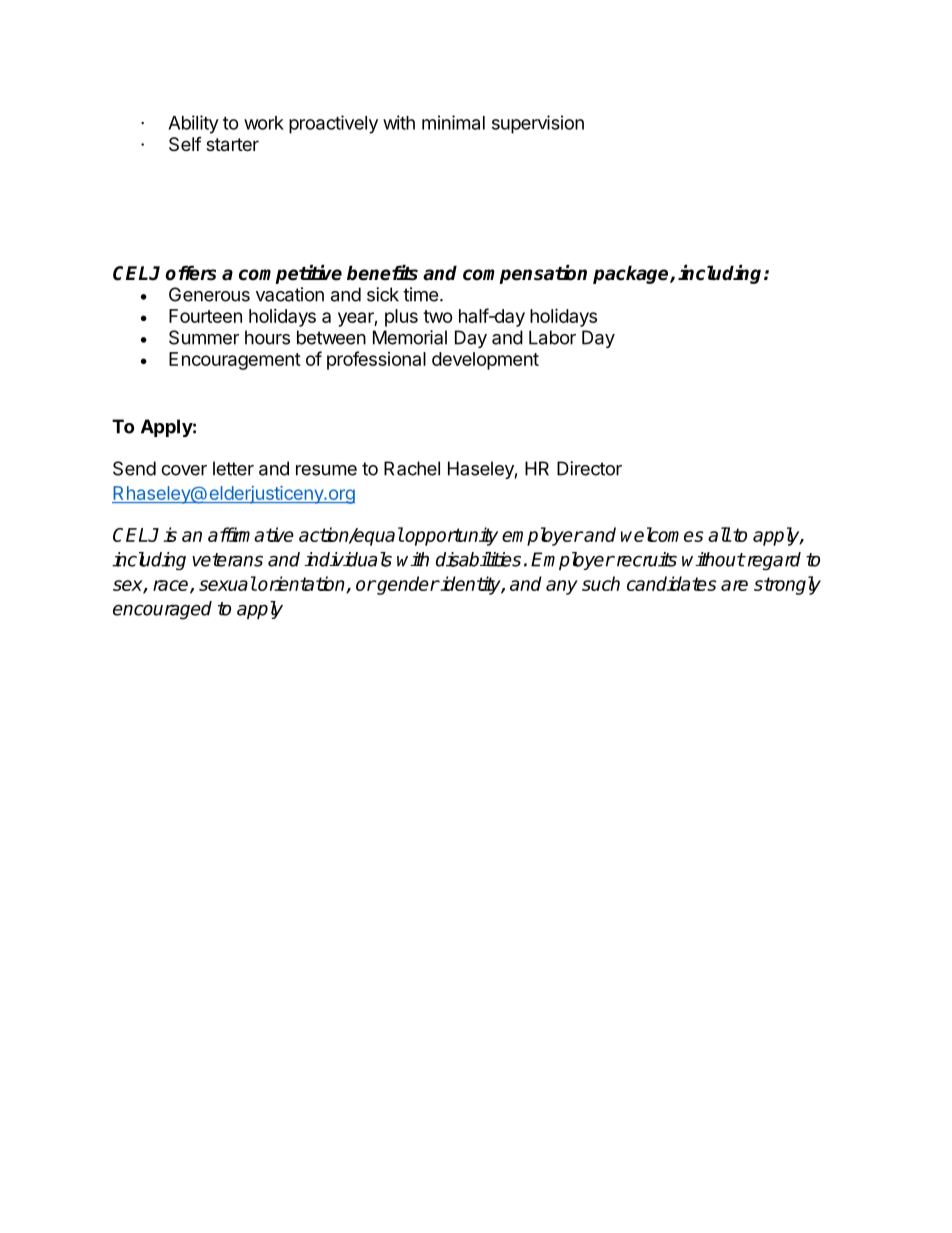  What do you see at coordinates (209, 294) in the screenshot?
I see `Generous` at bounding box center [209, 294].
